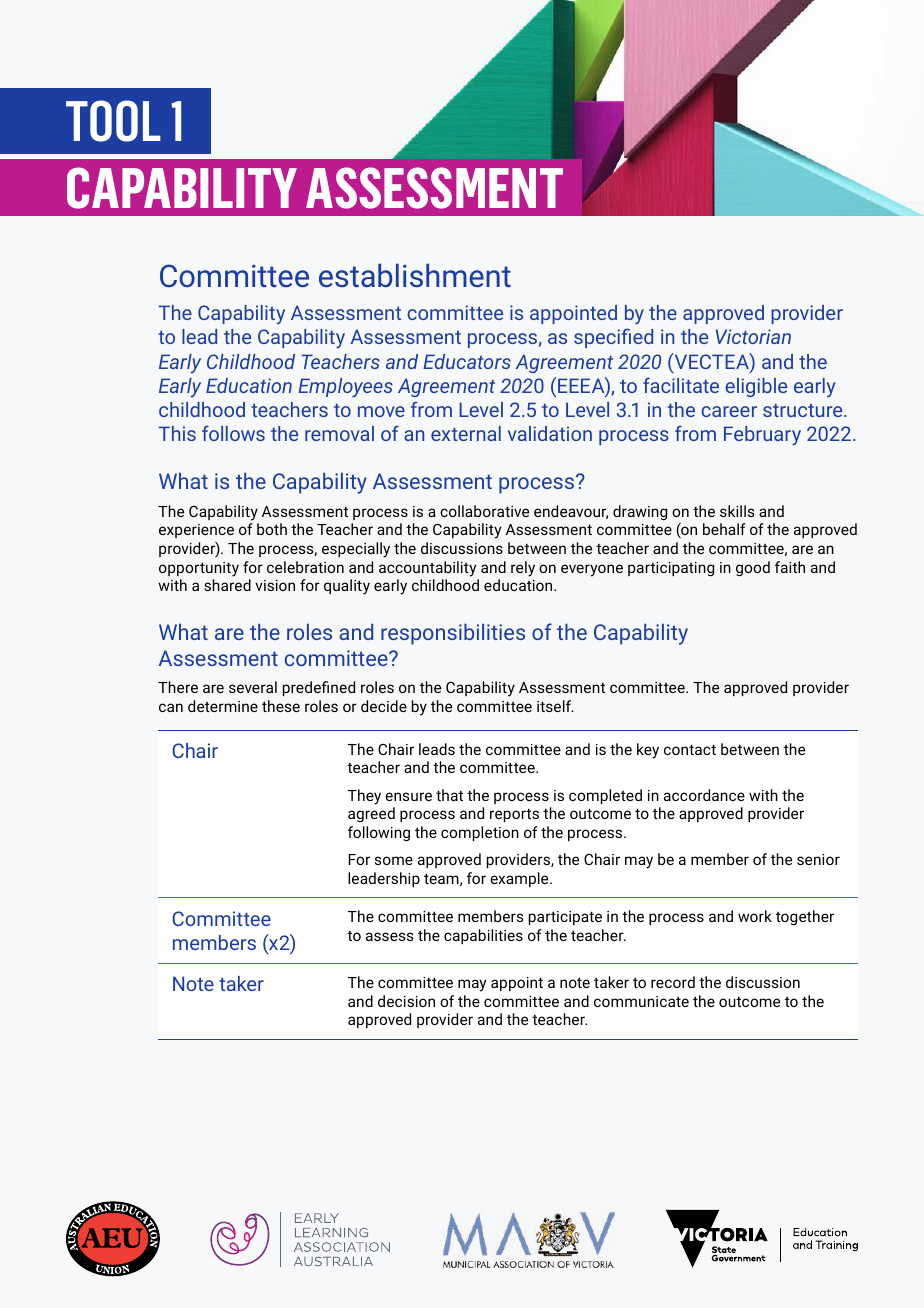  Describe the element at coordinates (753, 336) in the document. I see `Victorian` at that location.
